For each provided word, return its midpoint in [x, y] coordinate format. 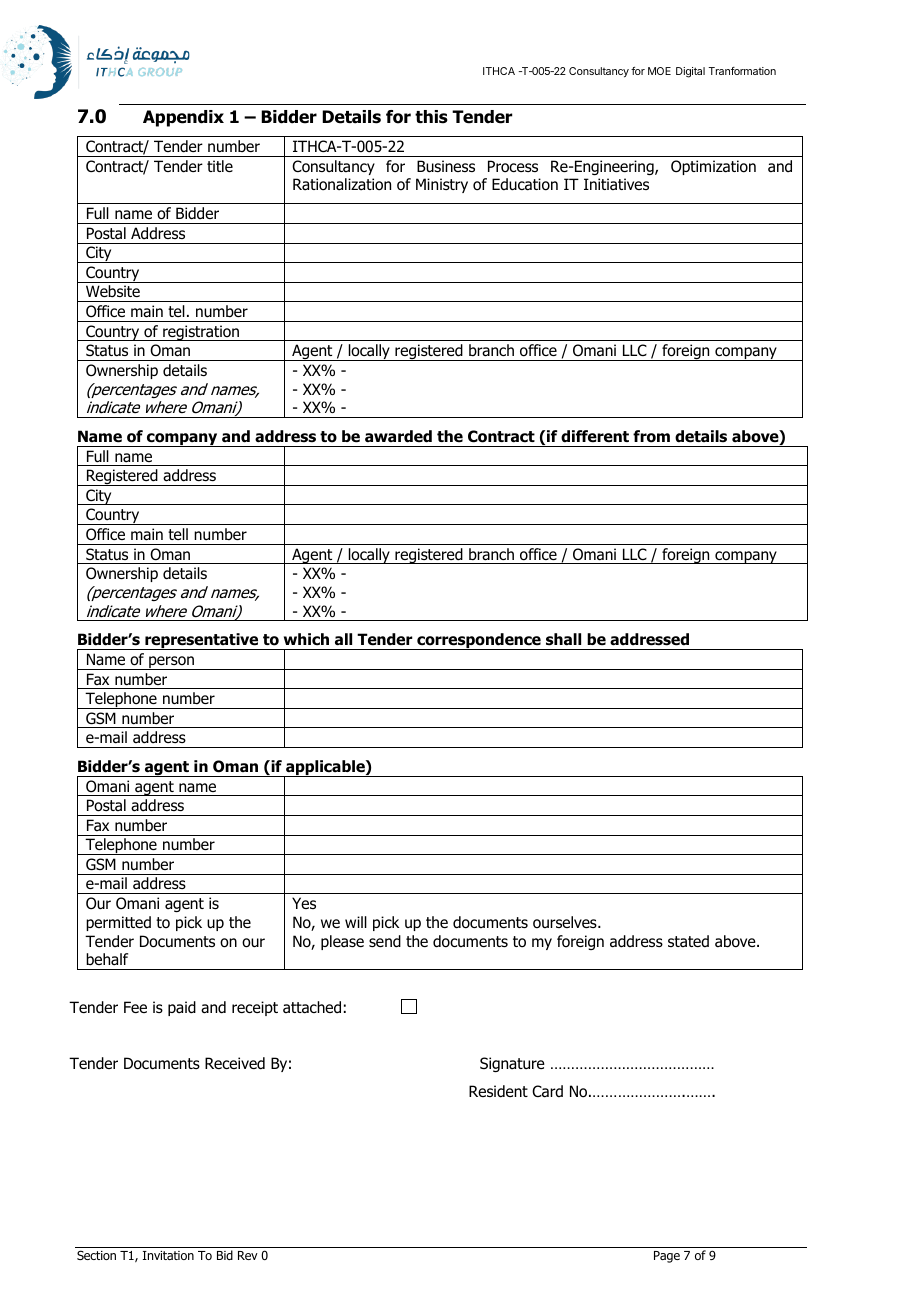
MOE [659, 71]
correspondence [479, 641]
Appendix [183, 118]
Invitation [168, 1255]
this [431, 117]
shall [563, 639]
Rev [248, 1255]
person [171, 663]
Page [667, 1257]
